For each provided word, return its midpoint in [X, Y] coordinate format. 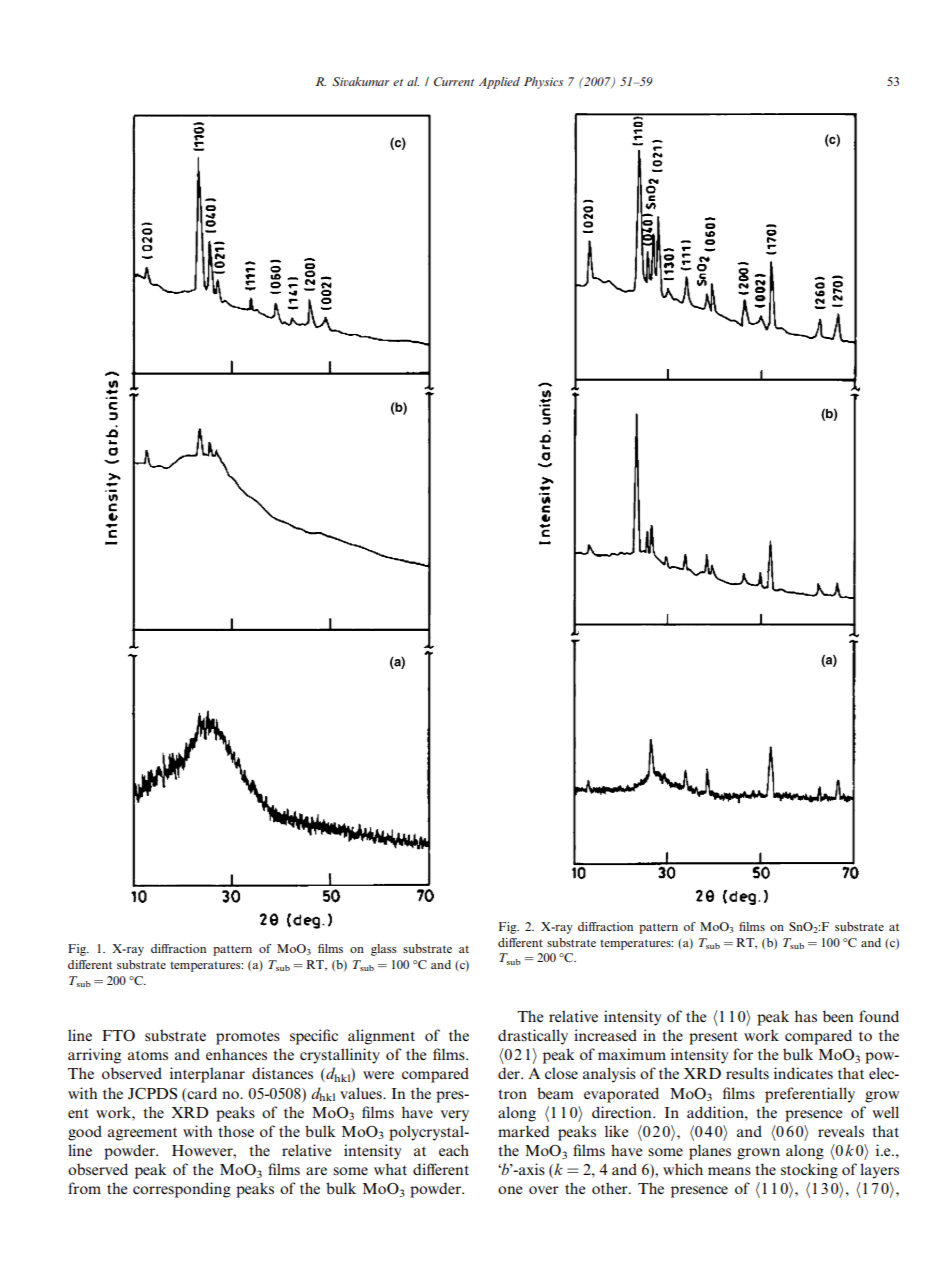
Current [454, 81]
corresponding [182, 1190]
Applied [499, 83]
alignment [381, 1037]
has [806, 1016]
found [879, 1016]
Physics [543, 83]
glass [384, 950]
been [838, 1016]
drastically [533, 1037]
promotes [248, 1038]
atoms [148, 1055]
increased [605, 1035]
